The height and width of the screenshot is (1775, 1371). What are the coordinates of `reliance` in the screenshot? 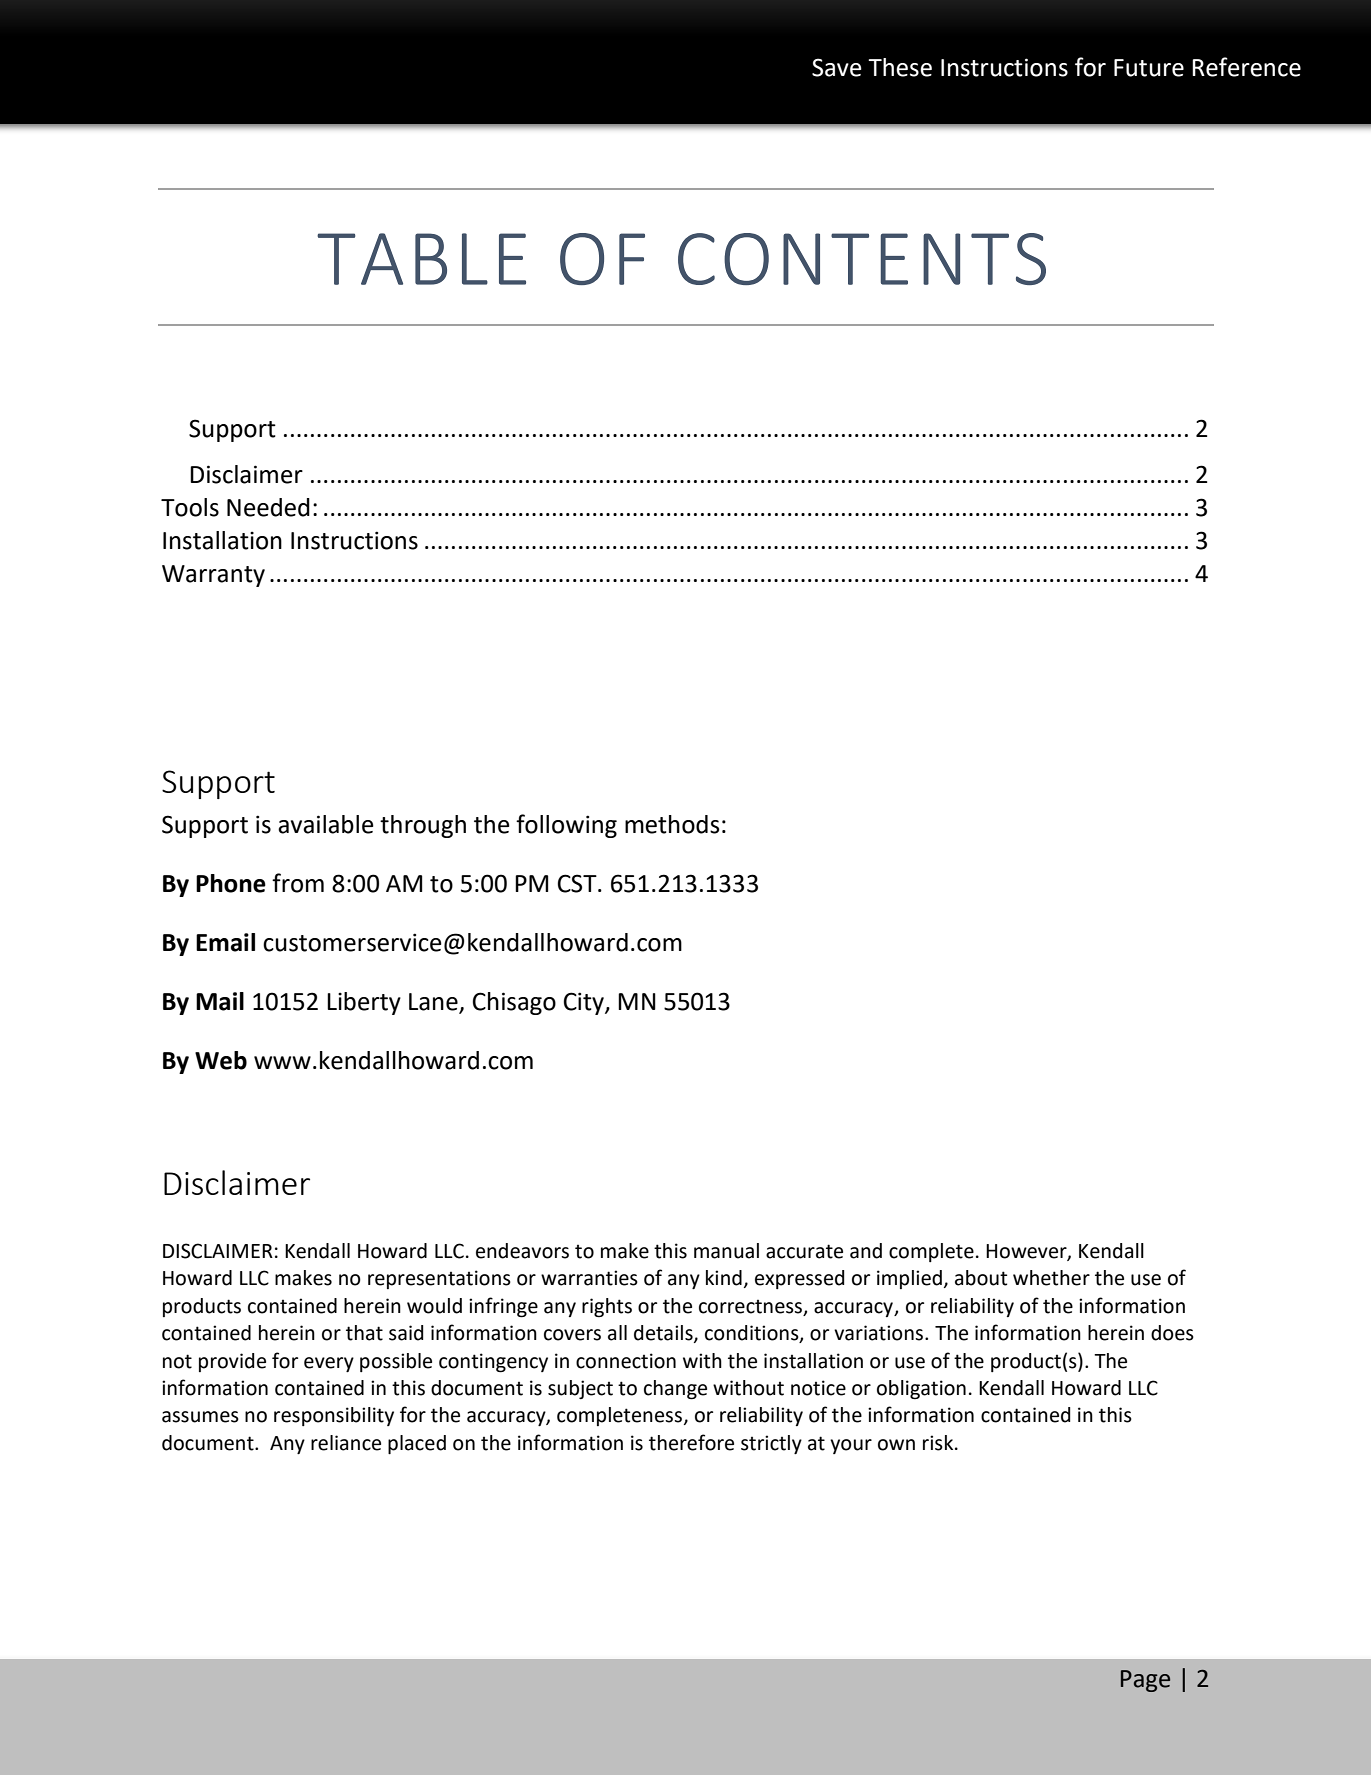 It's located at (346, 1443).
